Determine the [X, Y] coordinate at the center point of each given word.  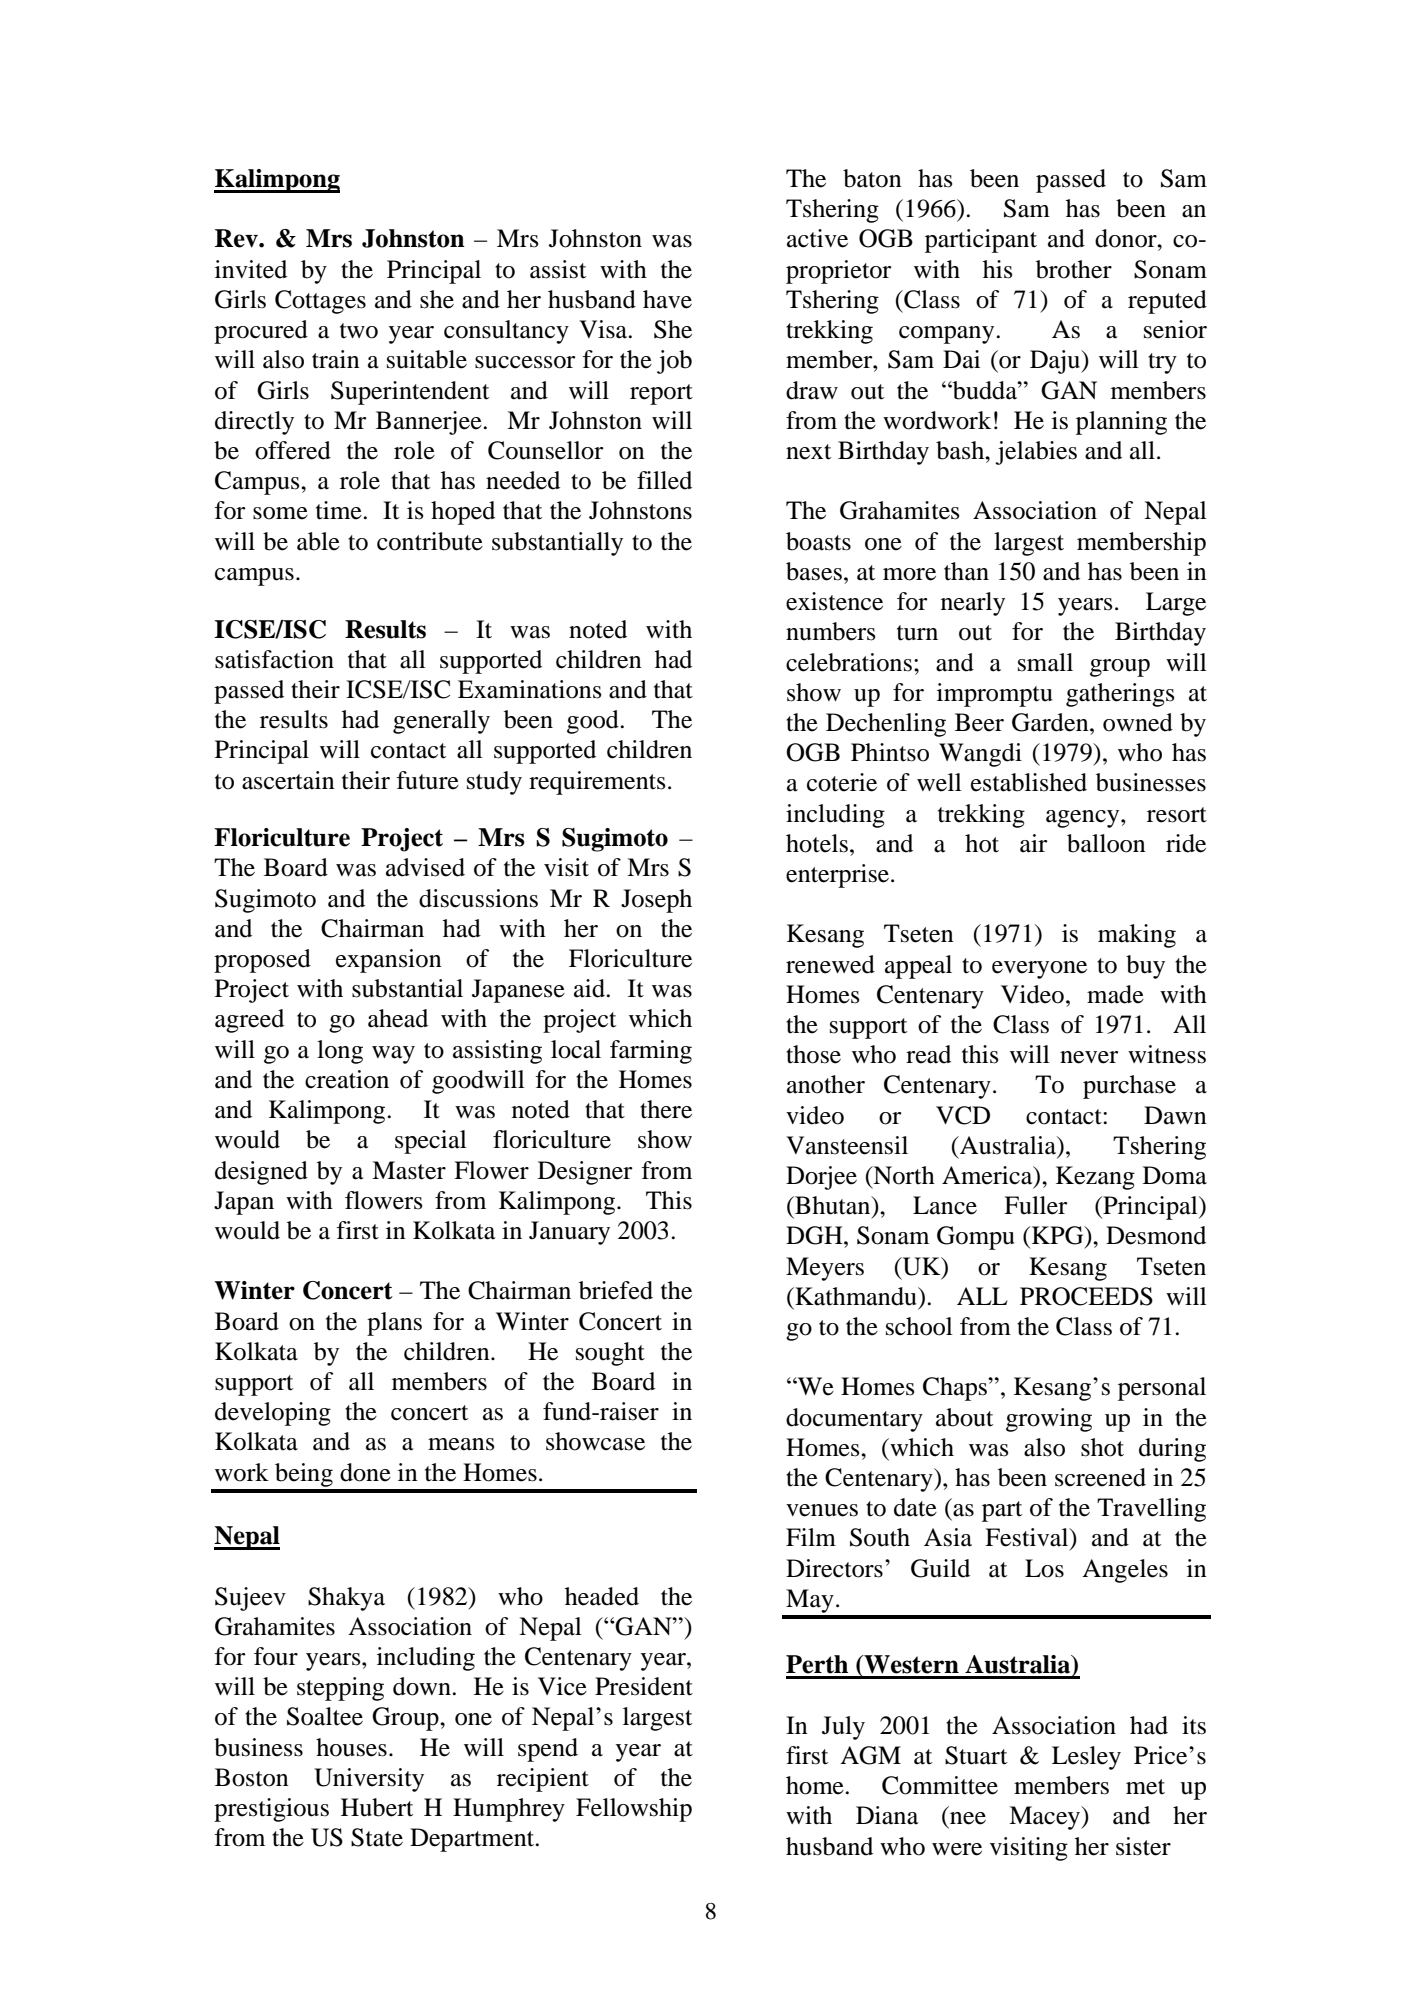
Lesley [1086, 1758]
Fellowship [634, 1810]
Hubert [377, 1807]
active [817, 238]
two [359, 331]
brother [1074, 269]
